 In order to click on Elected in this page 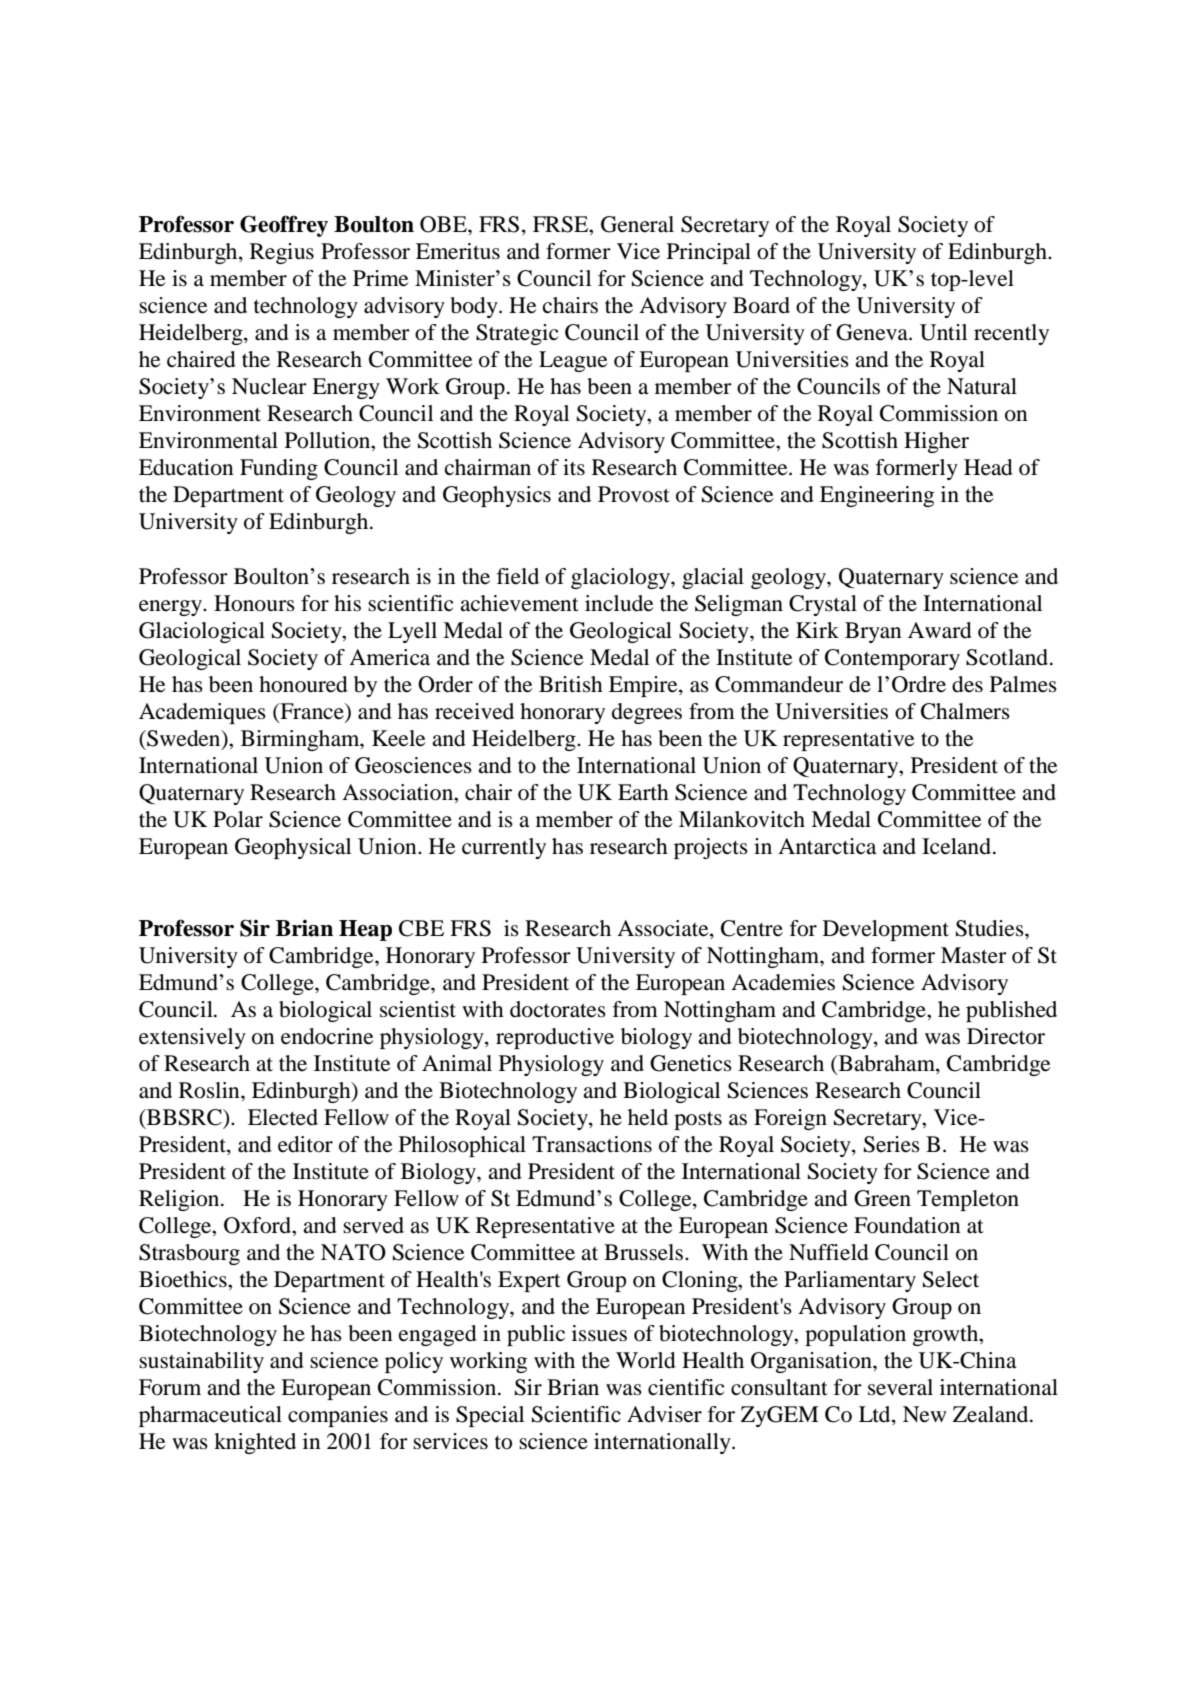, I will do `click(283, 1117)`.
